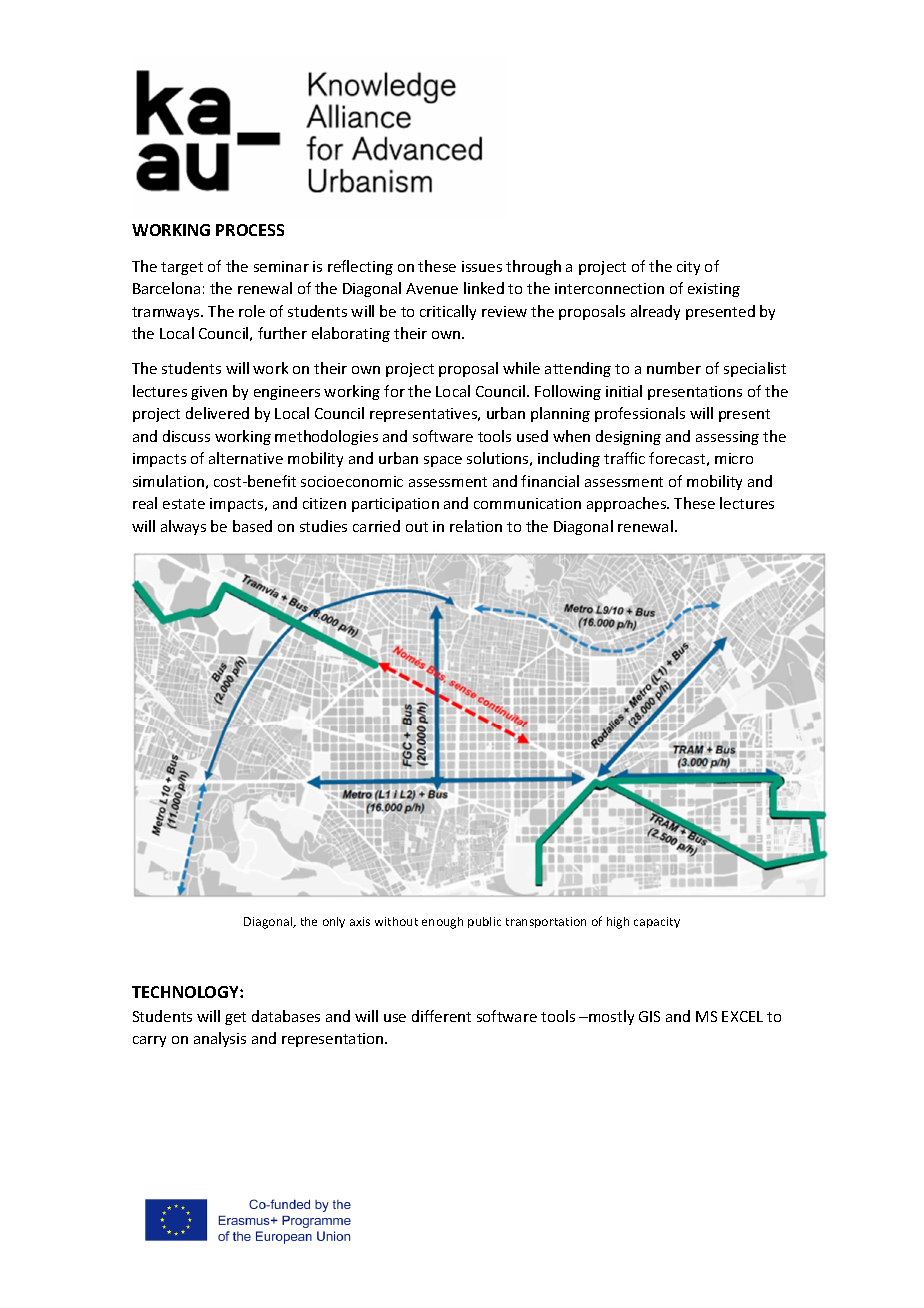 This page has width=924, height=1308. What do you see at coordinates (482, 266) in the page?
I see `issues` at bounding box center [482, 266].
